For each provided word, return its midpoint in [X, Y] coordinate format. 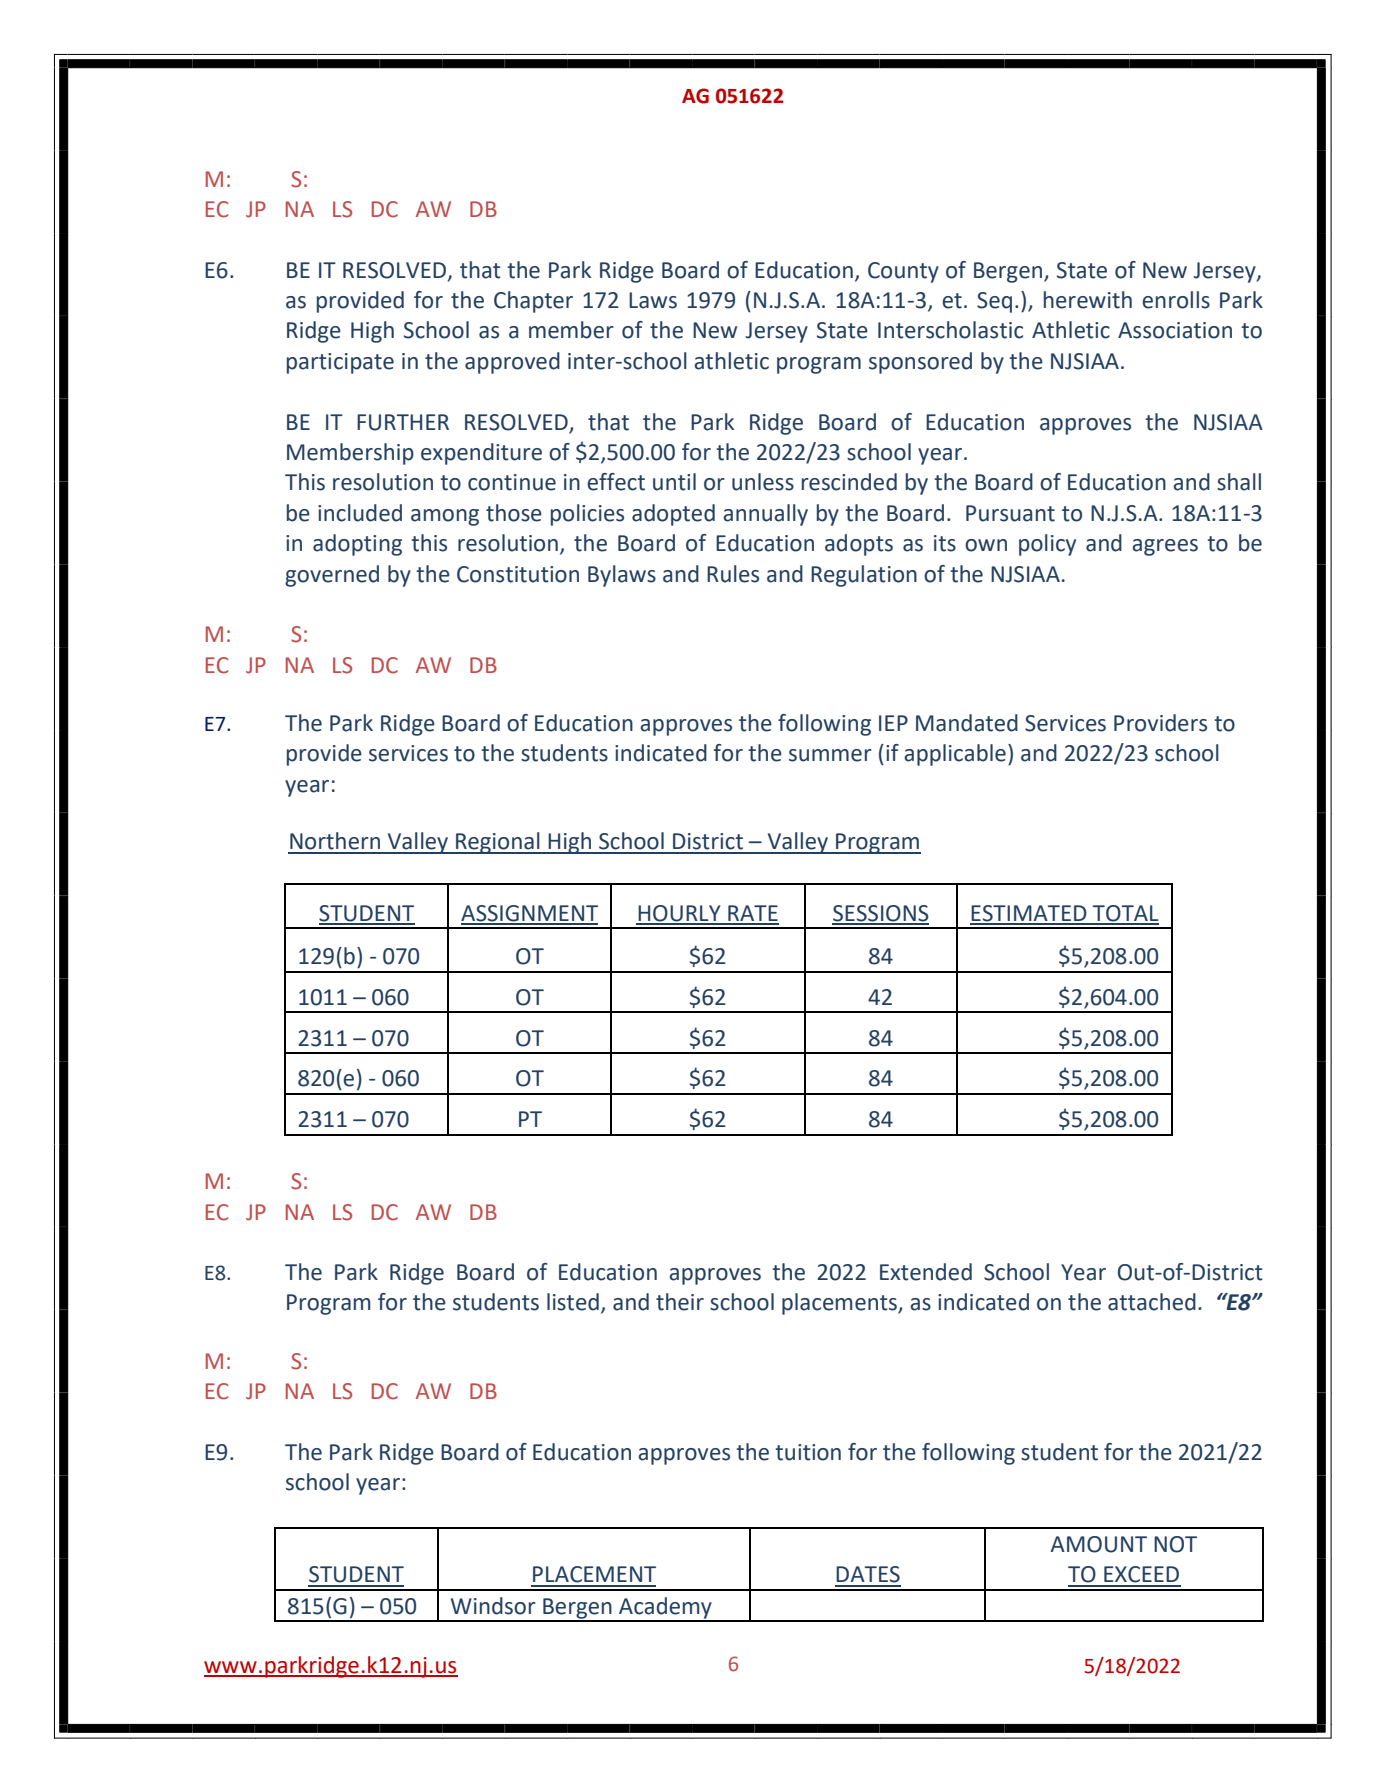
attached [1152, 1302]
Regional [498, 843]
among [445, 517]
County [903, 272]
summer [830, 755]
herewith [1088, 300]
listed [573, 1302]
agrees [1165, 547]
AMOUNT [1099, 1544]
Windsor [493, 1606]
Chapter [533, 302]
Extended [926, 1272]
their [680, 1302]
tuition [808, 1452]
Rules [733, 574]
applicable [955, 755]
